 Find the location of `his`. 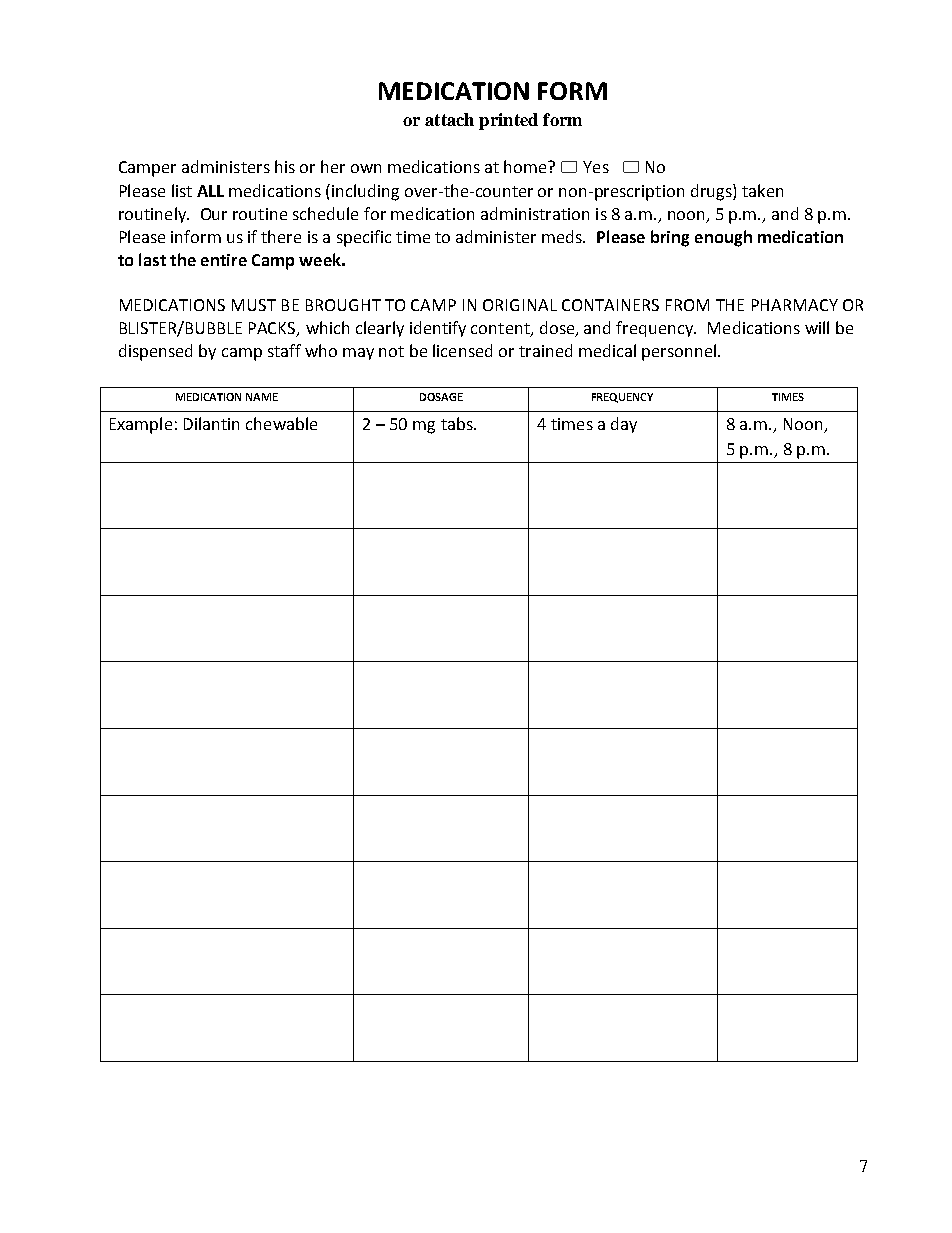

his is located at coordinates (285, 166).
